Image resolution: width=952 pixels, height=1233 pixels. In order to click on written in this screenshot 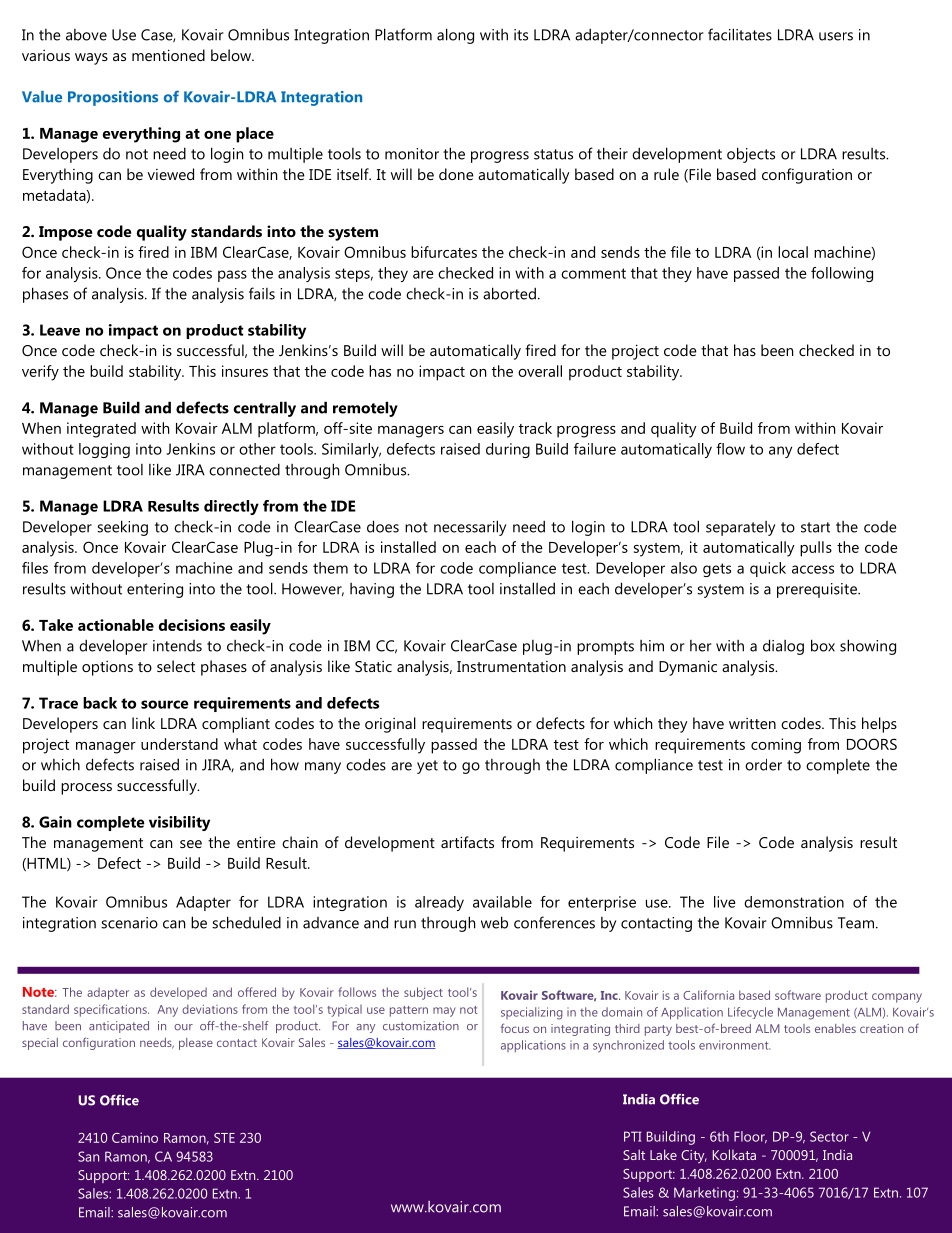, I will do `click(752, 723)`.
